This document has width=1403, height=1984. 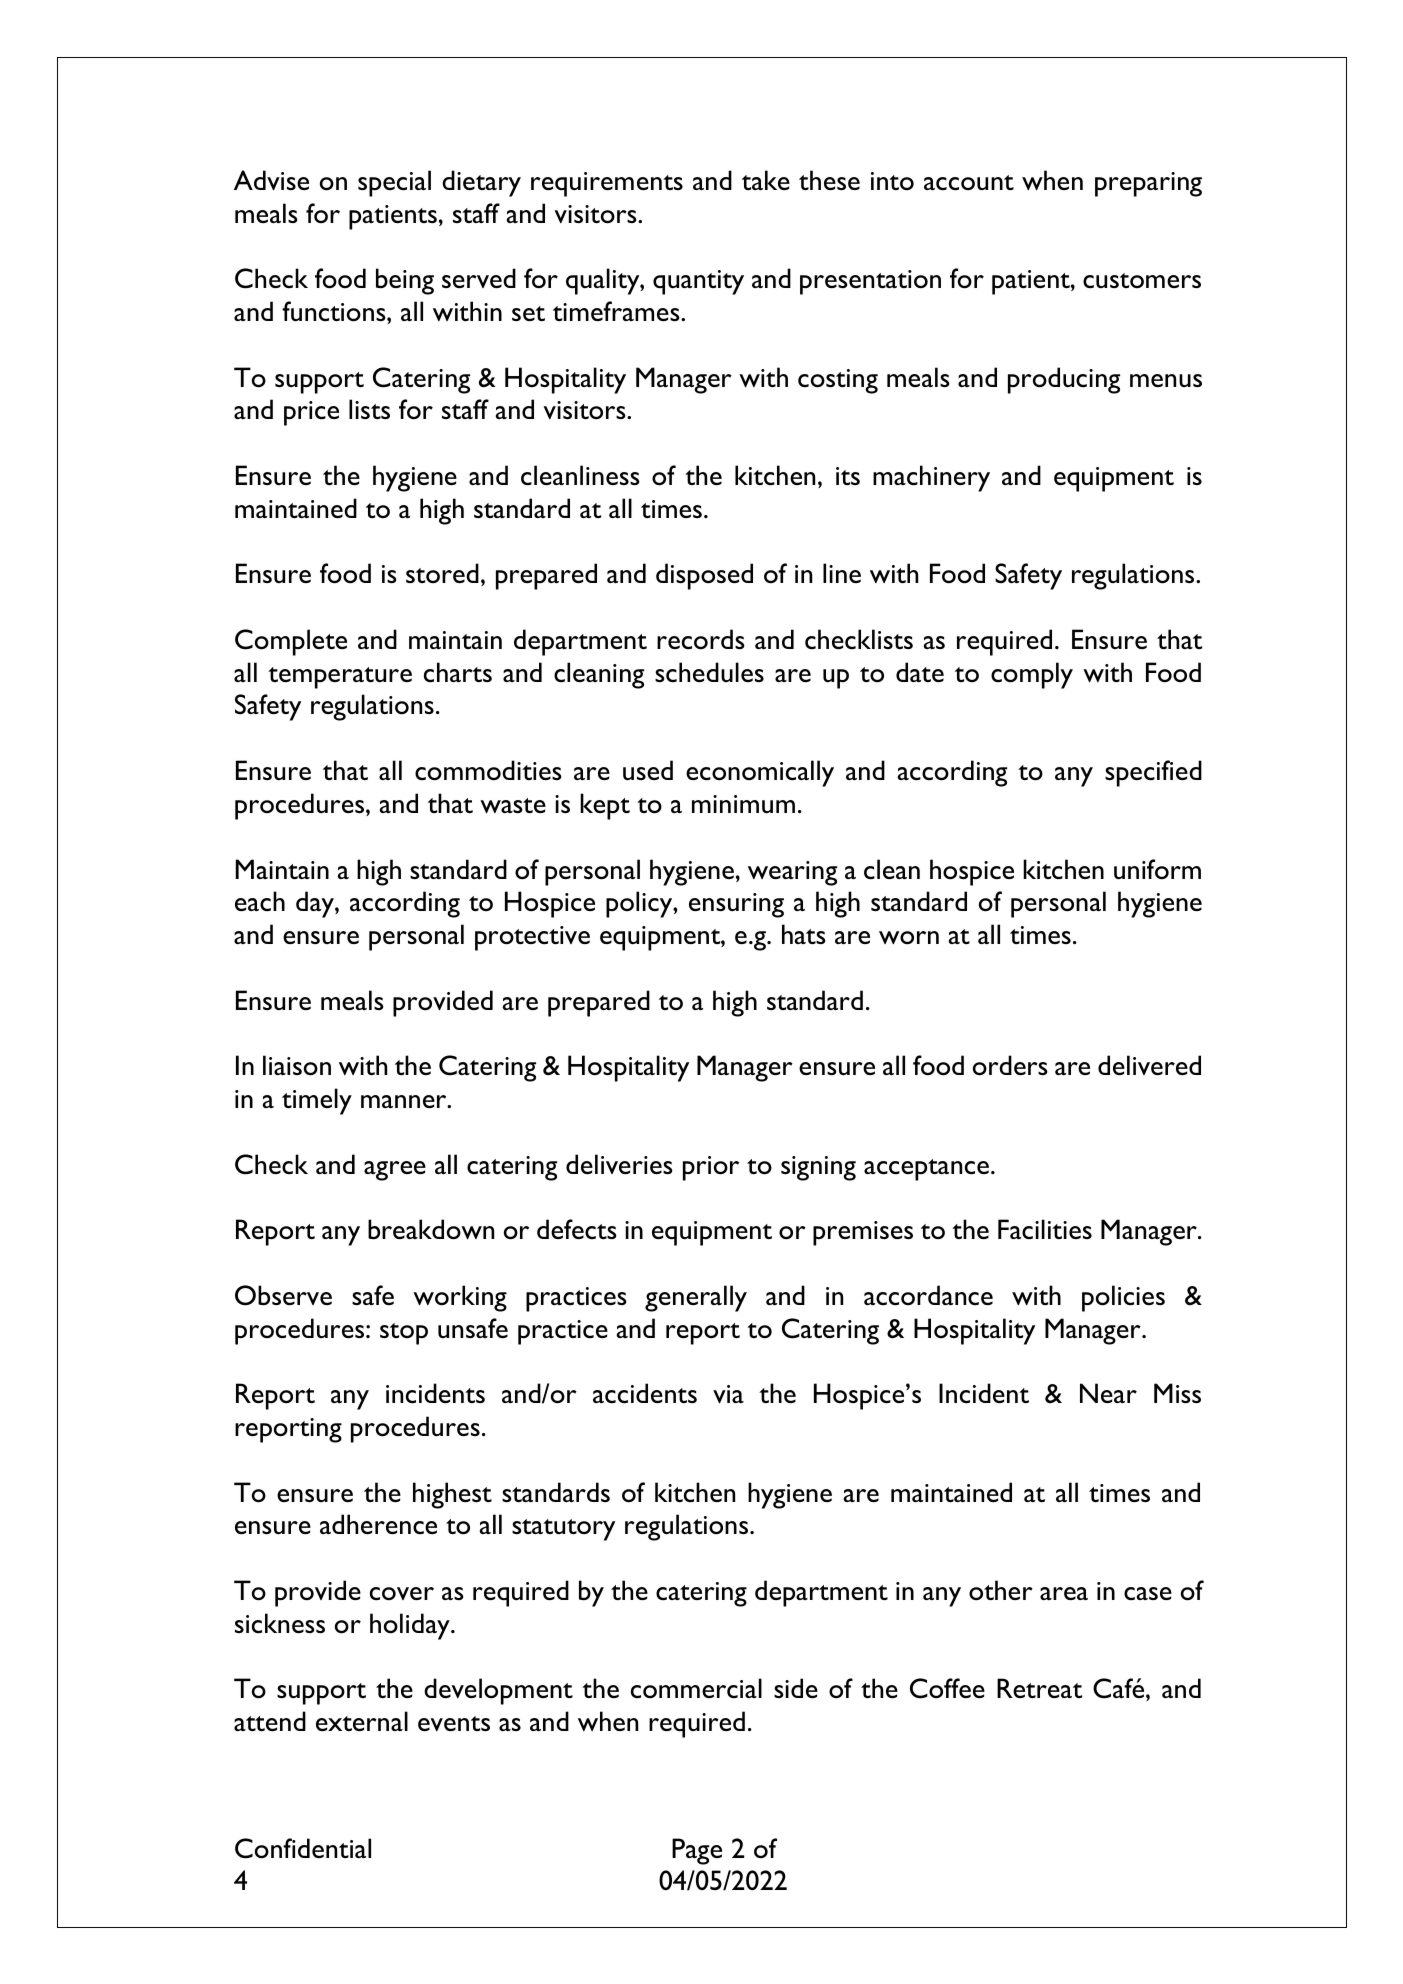 I want to click on special, so click(x=394, y=183).
